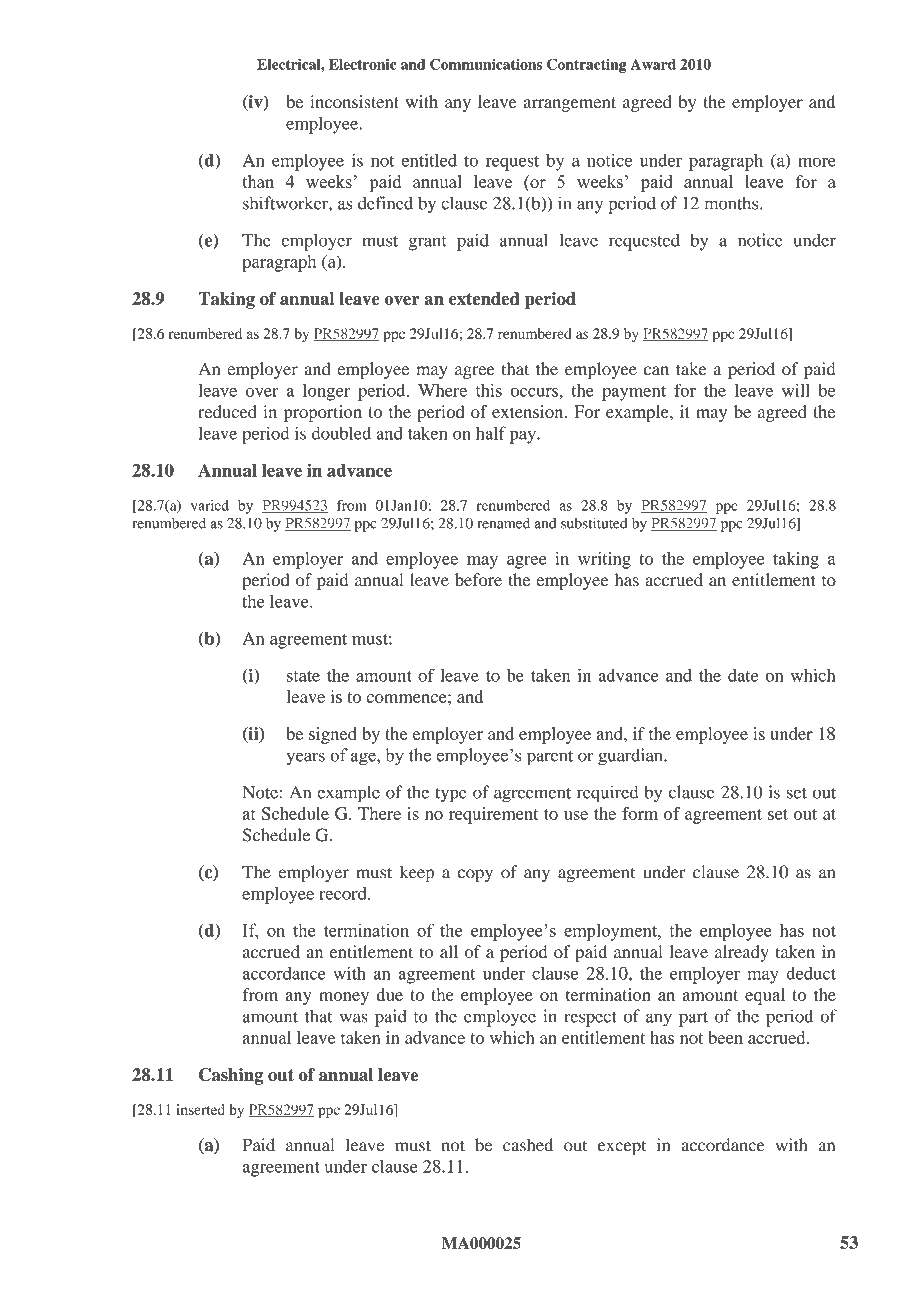 The width and height of the screenshot is (924, 1308). What do you see at coordinates (653, 64) in the screenshot?
I see `Award` at bounding box center [653, 64].
